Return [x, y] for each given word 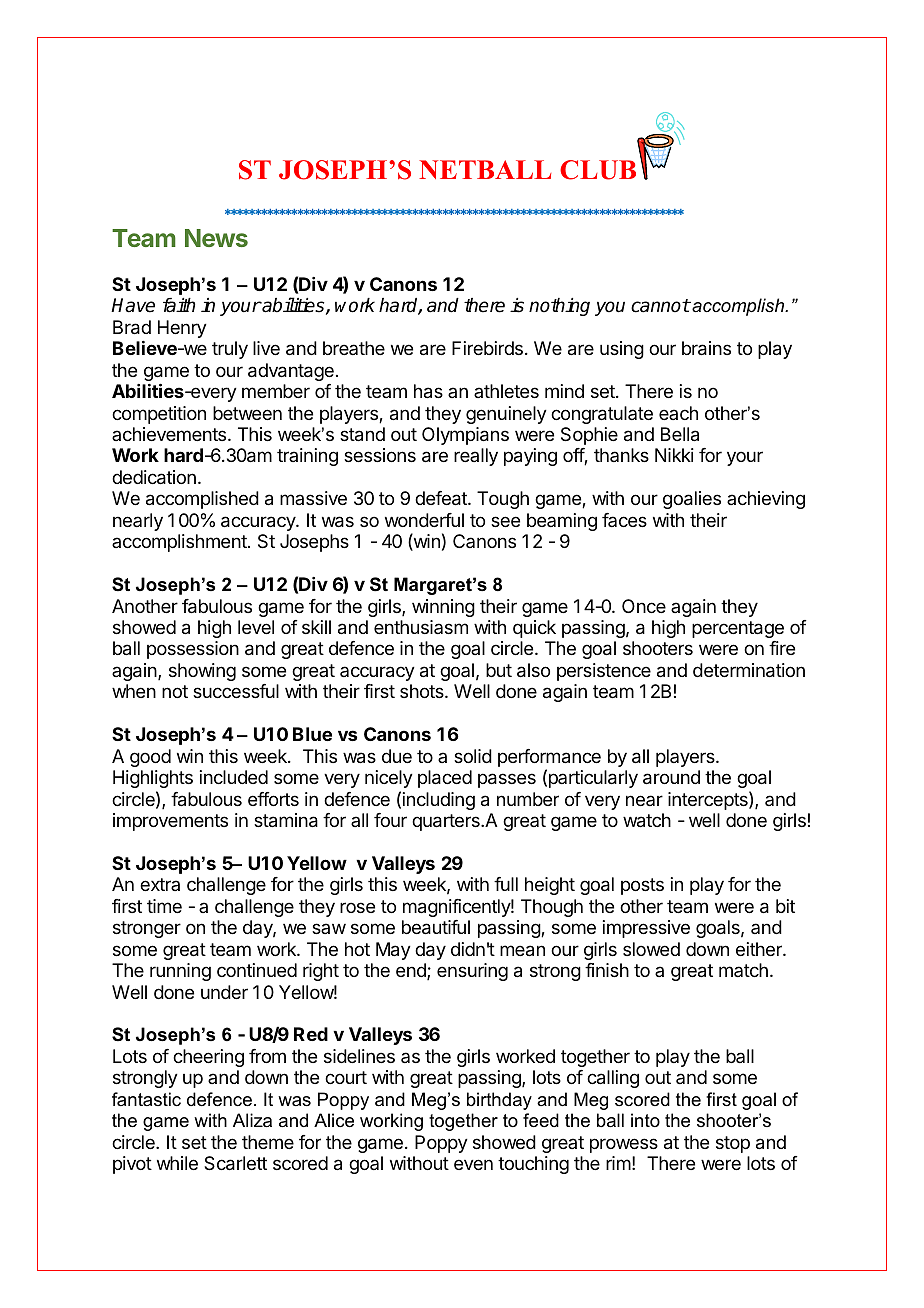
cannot [660, 306]
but [499, 670]
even [473, 1164]
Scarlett [235, 1163]
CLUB [598, 170]
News [216, 238]
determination [749, 670]
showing [202, 672]
